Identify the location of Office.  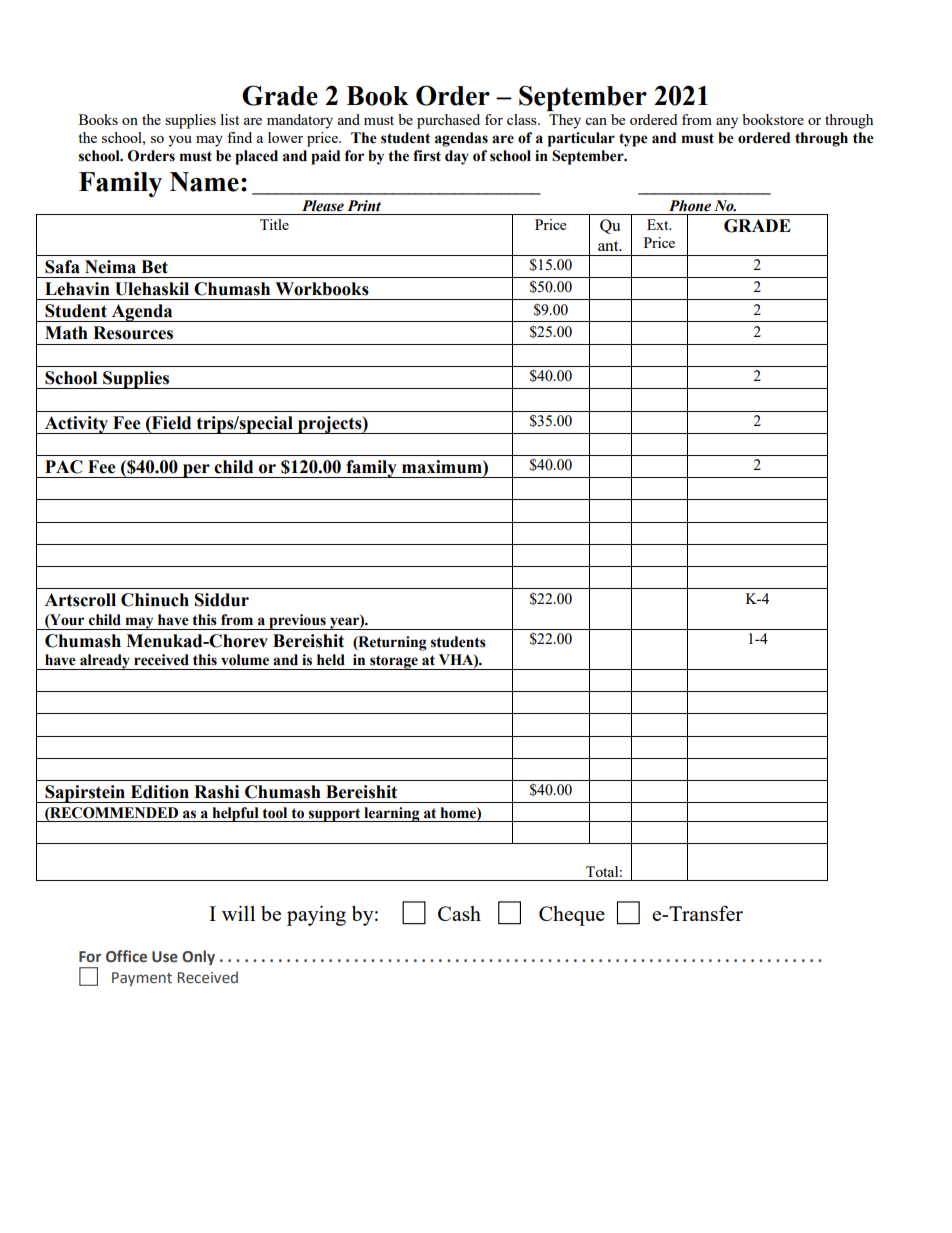
(126, 956).
